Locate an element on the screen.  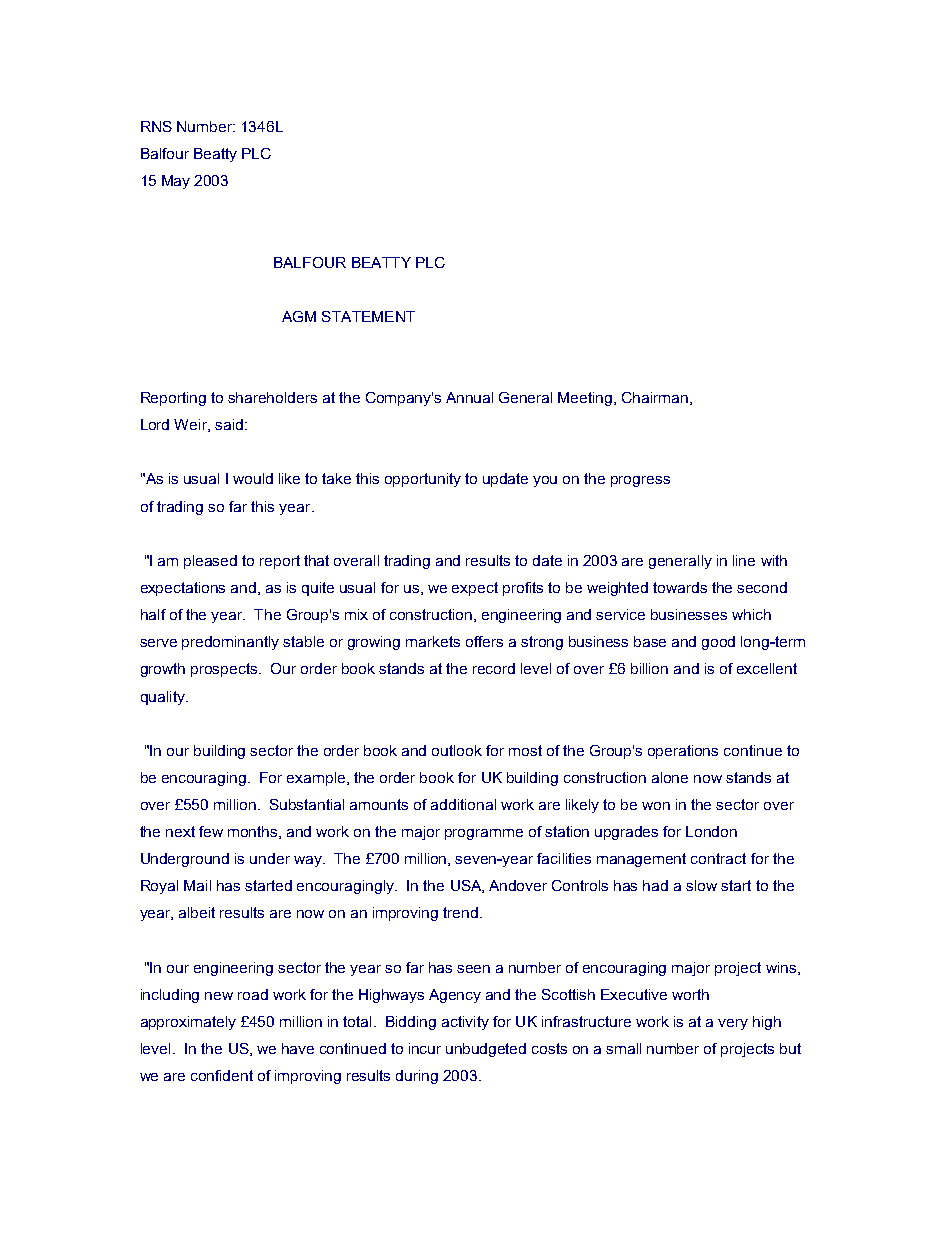
record is located at coordinates (494, 668).
